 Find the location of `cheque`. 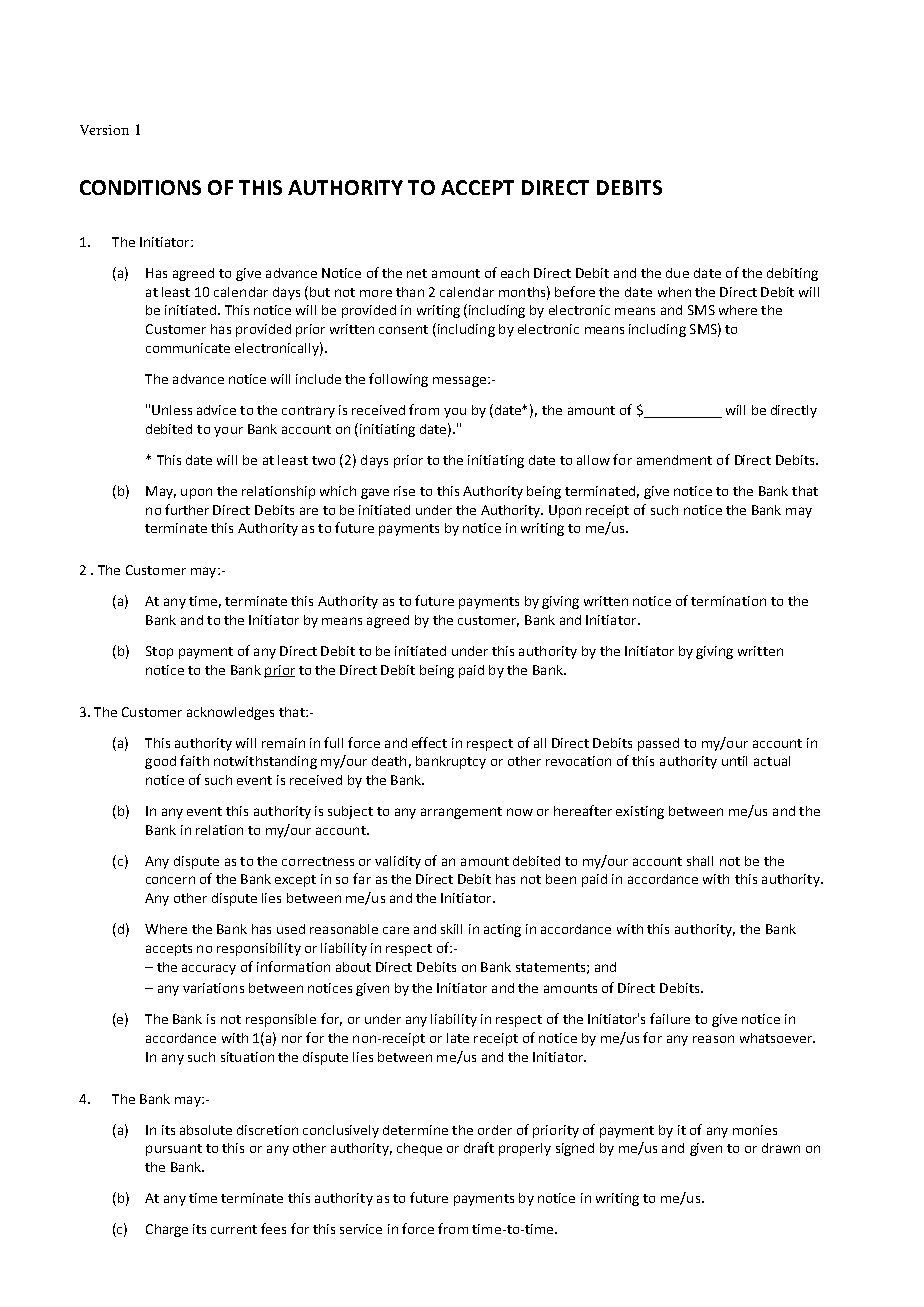

cheque is located at coordinates (419, 1149).
